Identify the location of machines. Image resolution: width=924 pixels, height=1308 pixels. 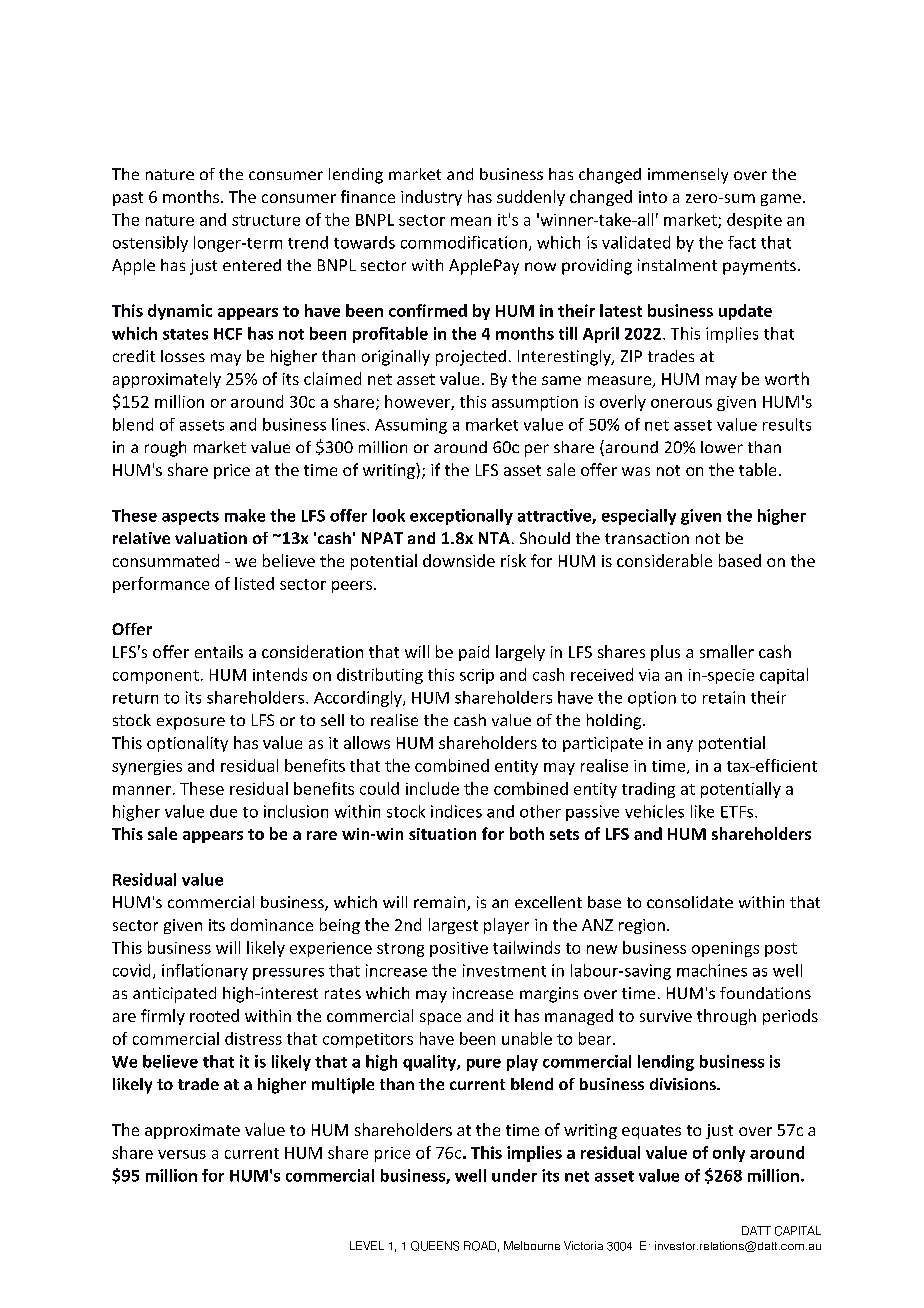
(712, 970).
